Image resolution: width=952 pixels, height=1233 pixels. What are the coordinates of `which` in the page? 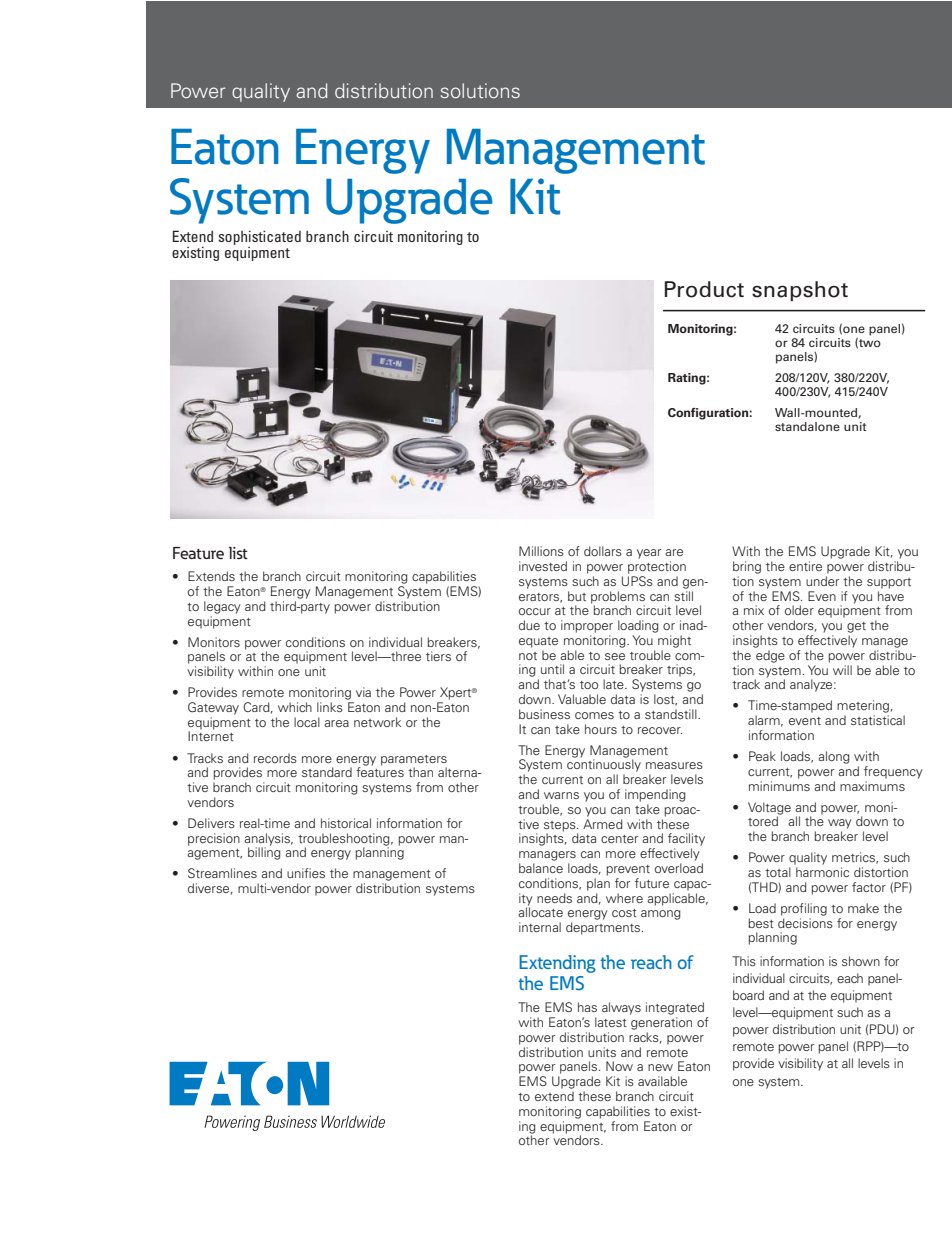 It's located at (295, 707).
